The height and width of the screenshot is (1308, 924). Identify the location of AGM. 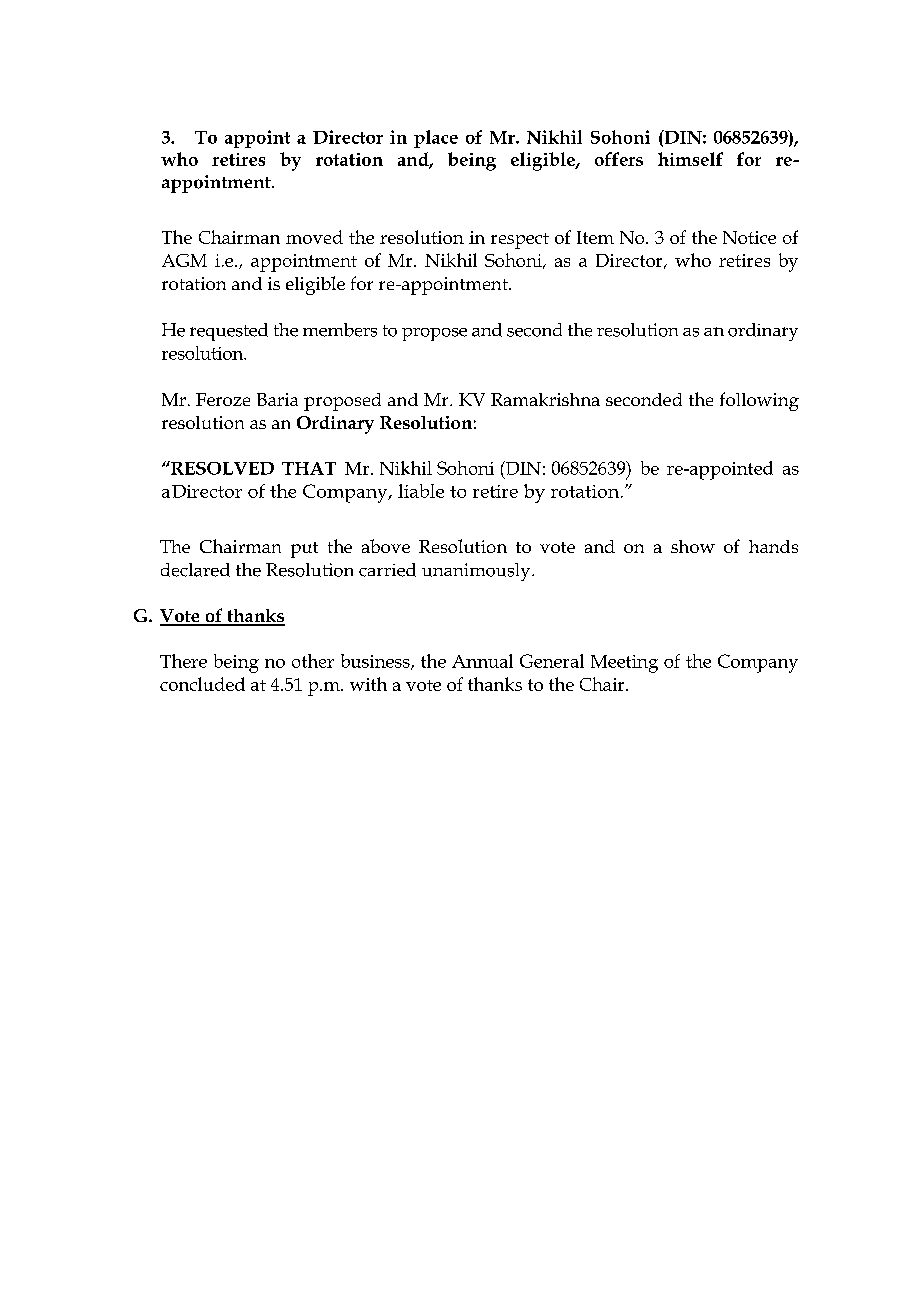
(184, 260).
